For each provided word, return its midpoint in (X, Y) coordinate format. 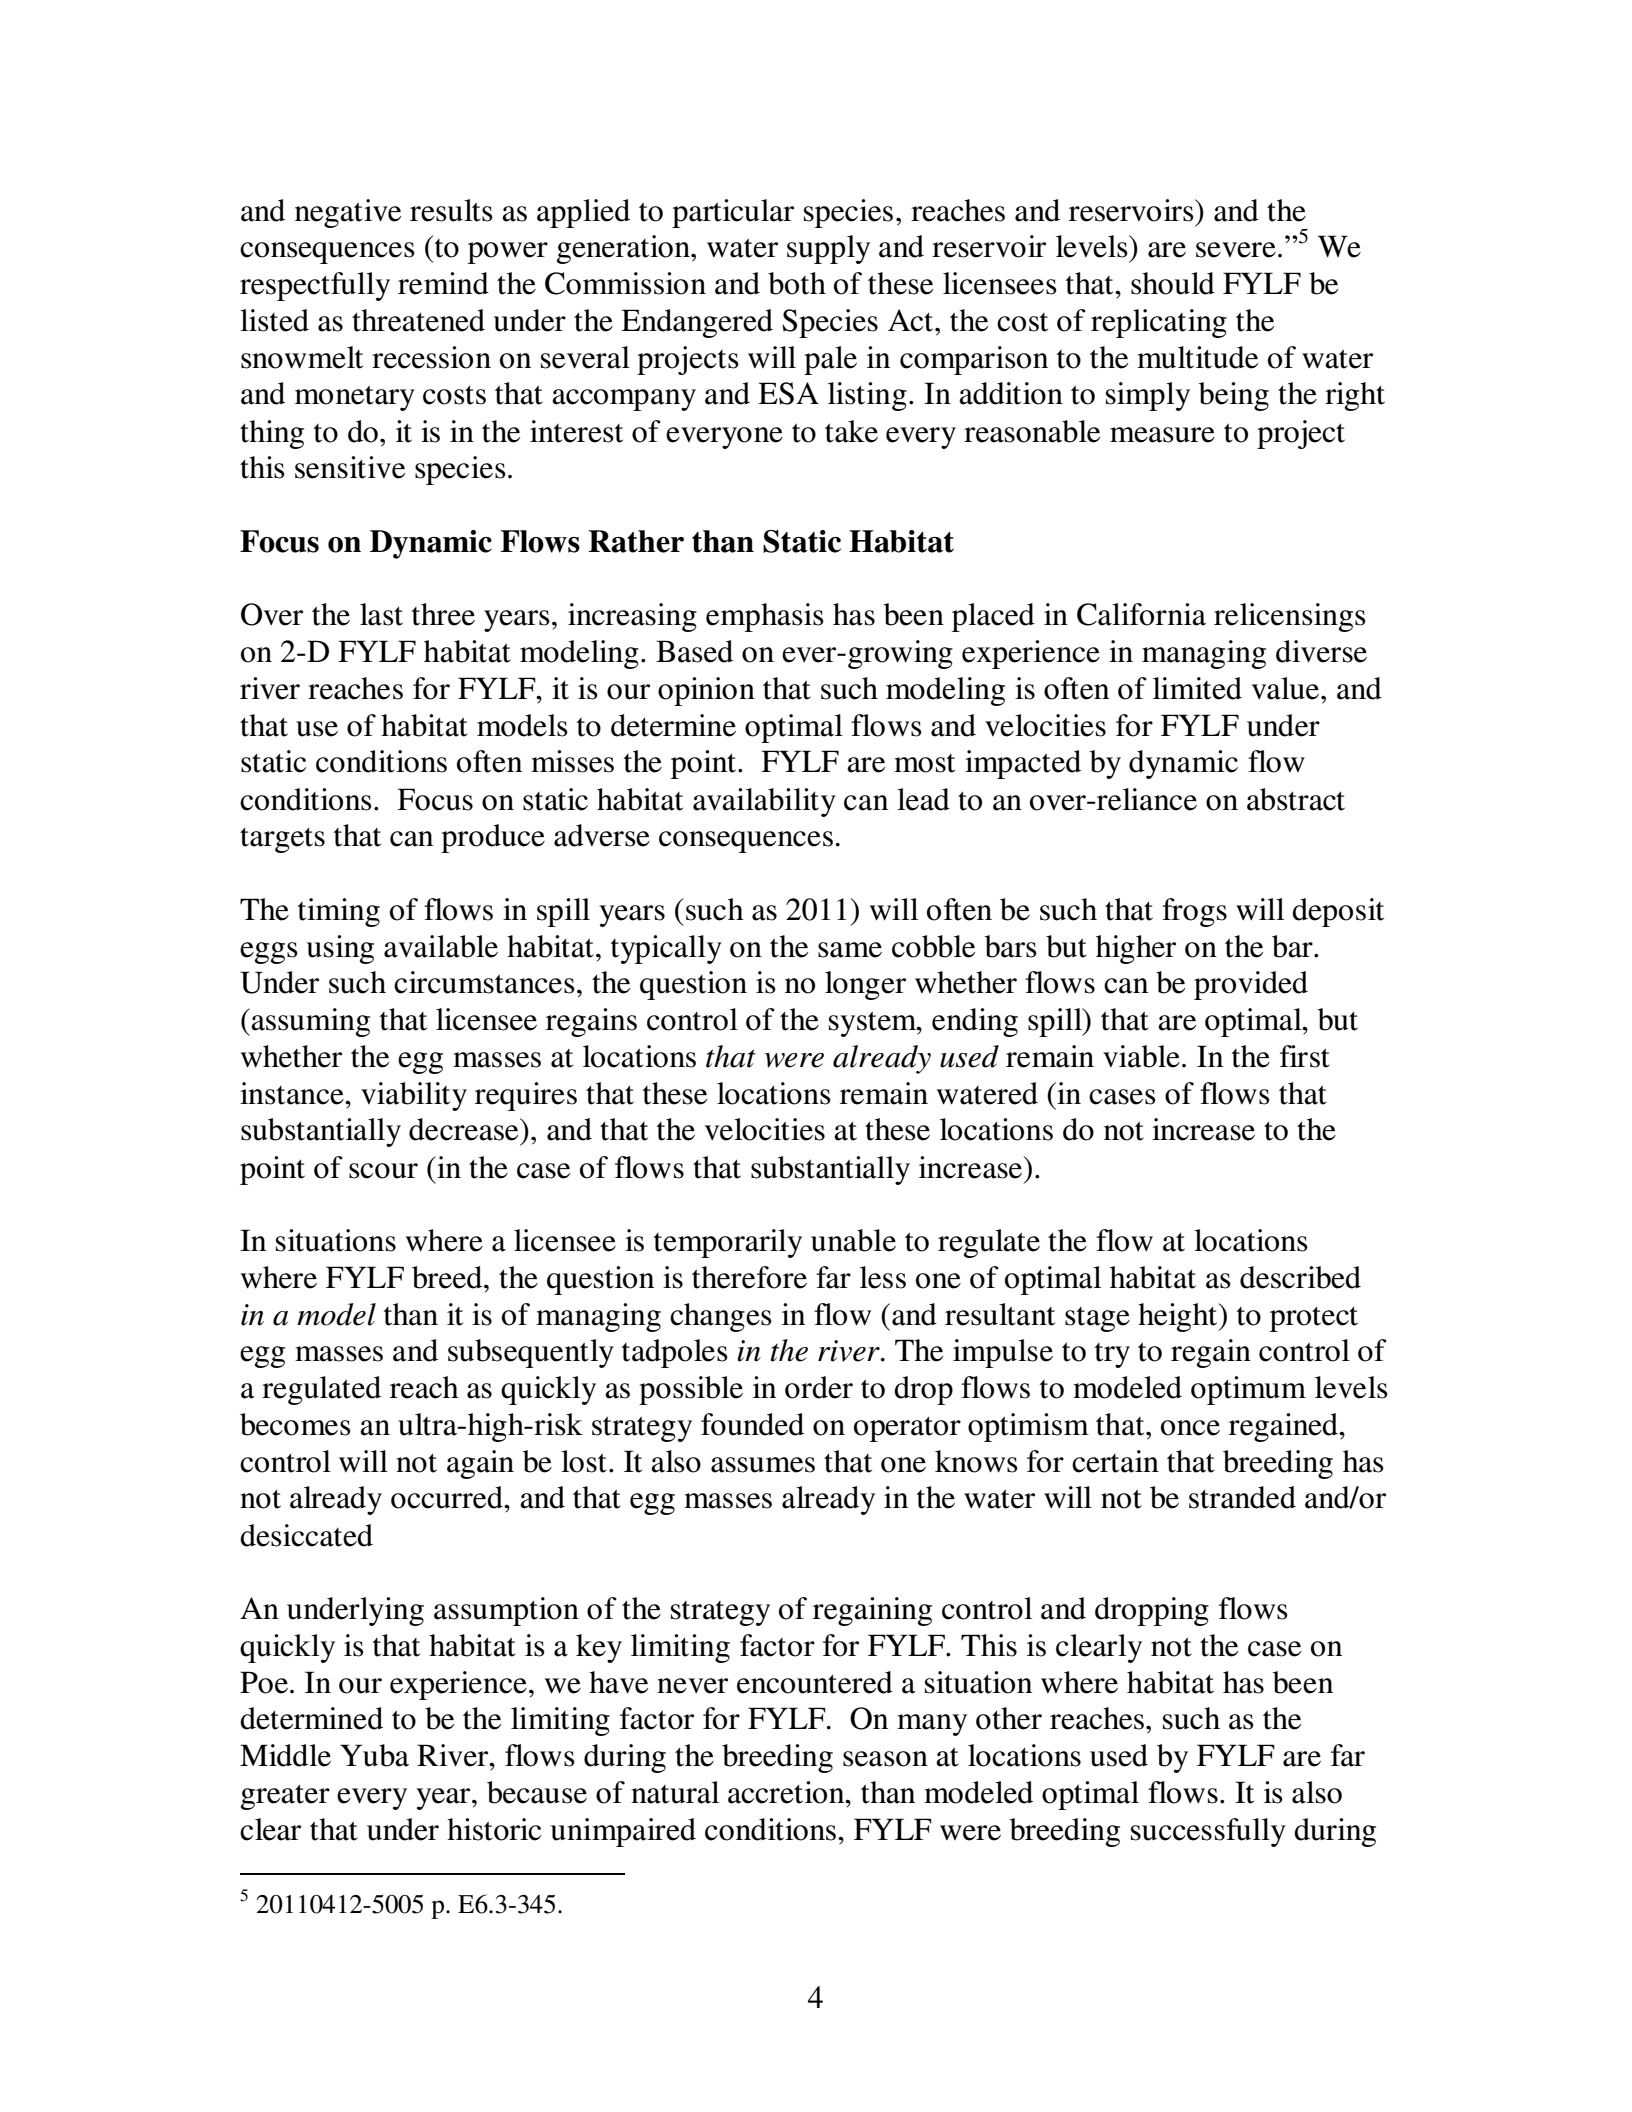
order (819, 1387)
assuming (310, 1022)
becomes (295, 1424)
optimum (1248, 1390)
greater (285, 1797)
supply (828, 249)
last (381, 614)
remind (443, 283)
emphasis (765, 617)
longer (865, 985)
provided (1251, 985)
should (1173, 283)
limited (1197, 688)
